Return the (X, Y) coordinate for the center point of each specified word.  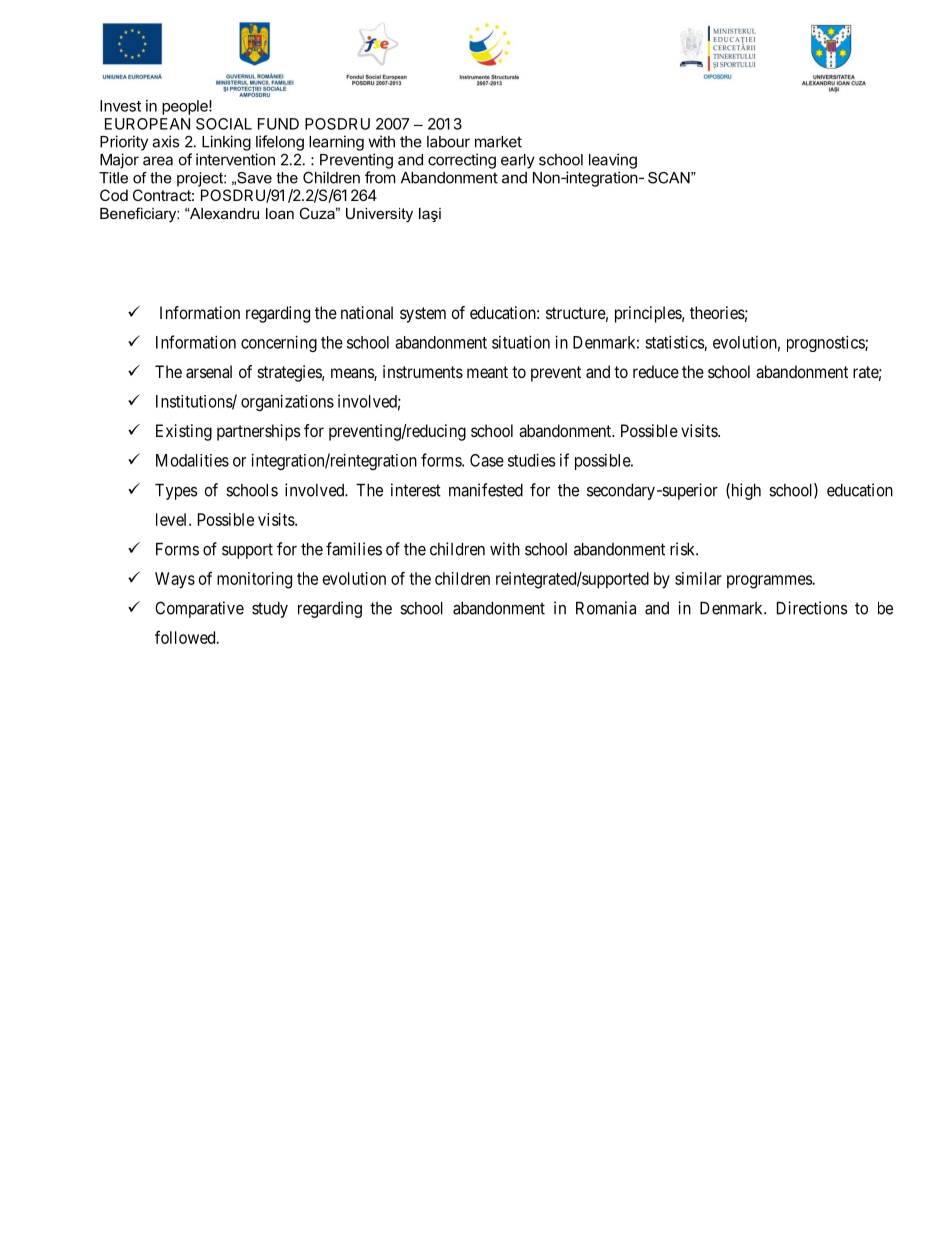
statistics (674, 342)
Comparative (199, 609)
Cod (114, 195)
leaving (613, 161)
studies (531, 460)
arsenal (209, 371)
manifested (486, 490)
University (379, 215)
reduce (656, 371)
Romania (606, 608)
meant (487, 372)
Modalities (192, 460)
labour (448, 142)
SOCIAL (224, 124)
